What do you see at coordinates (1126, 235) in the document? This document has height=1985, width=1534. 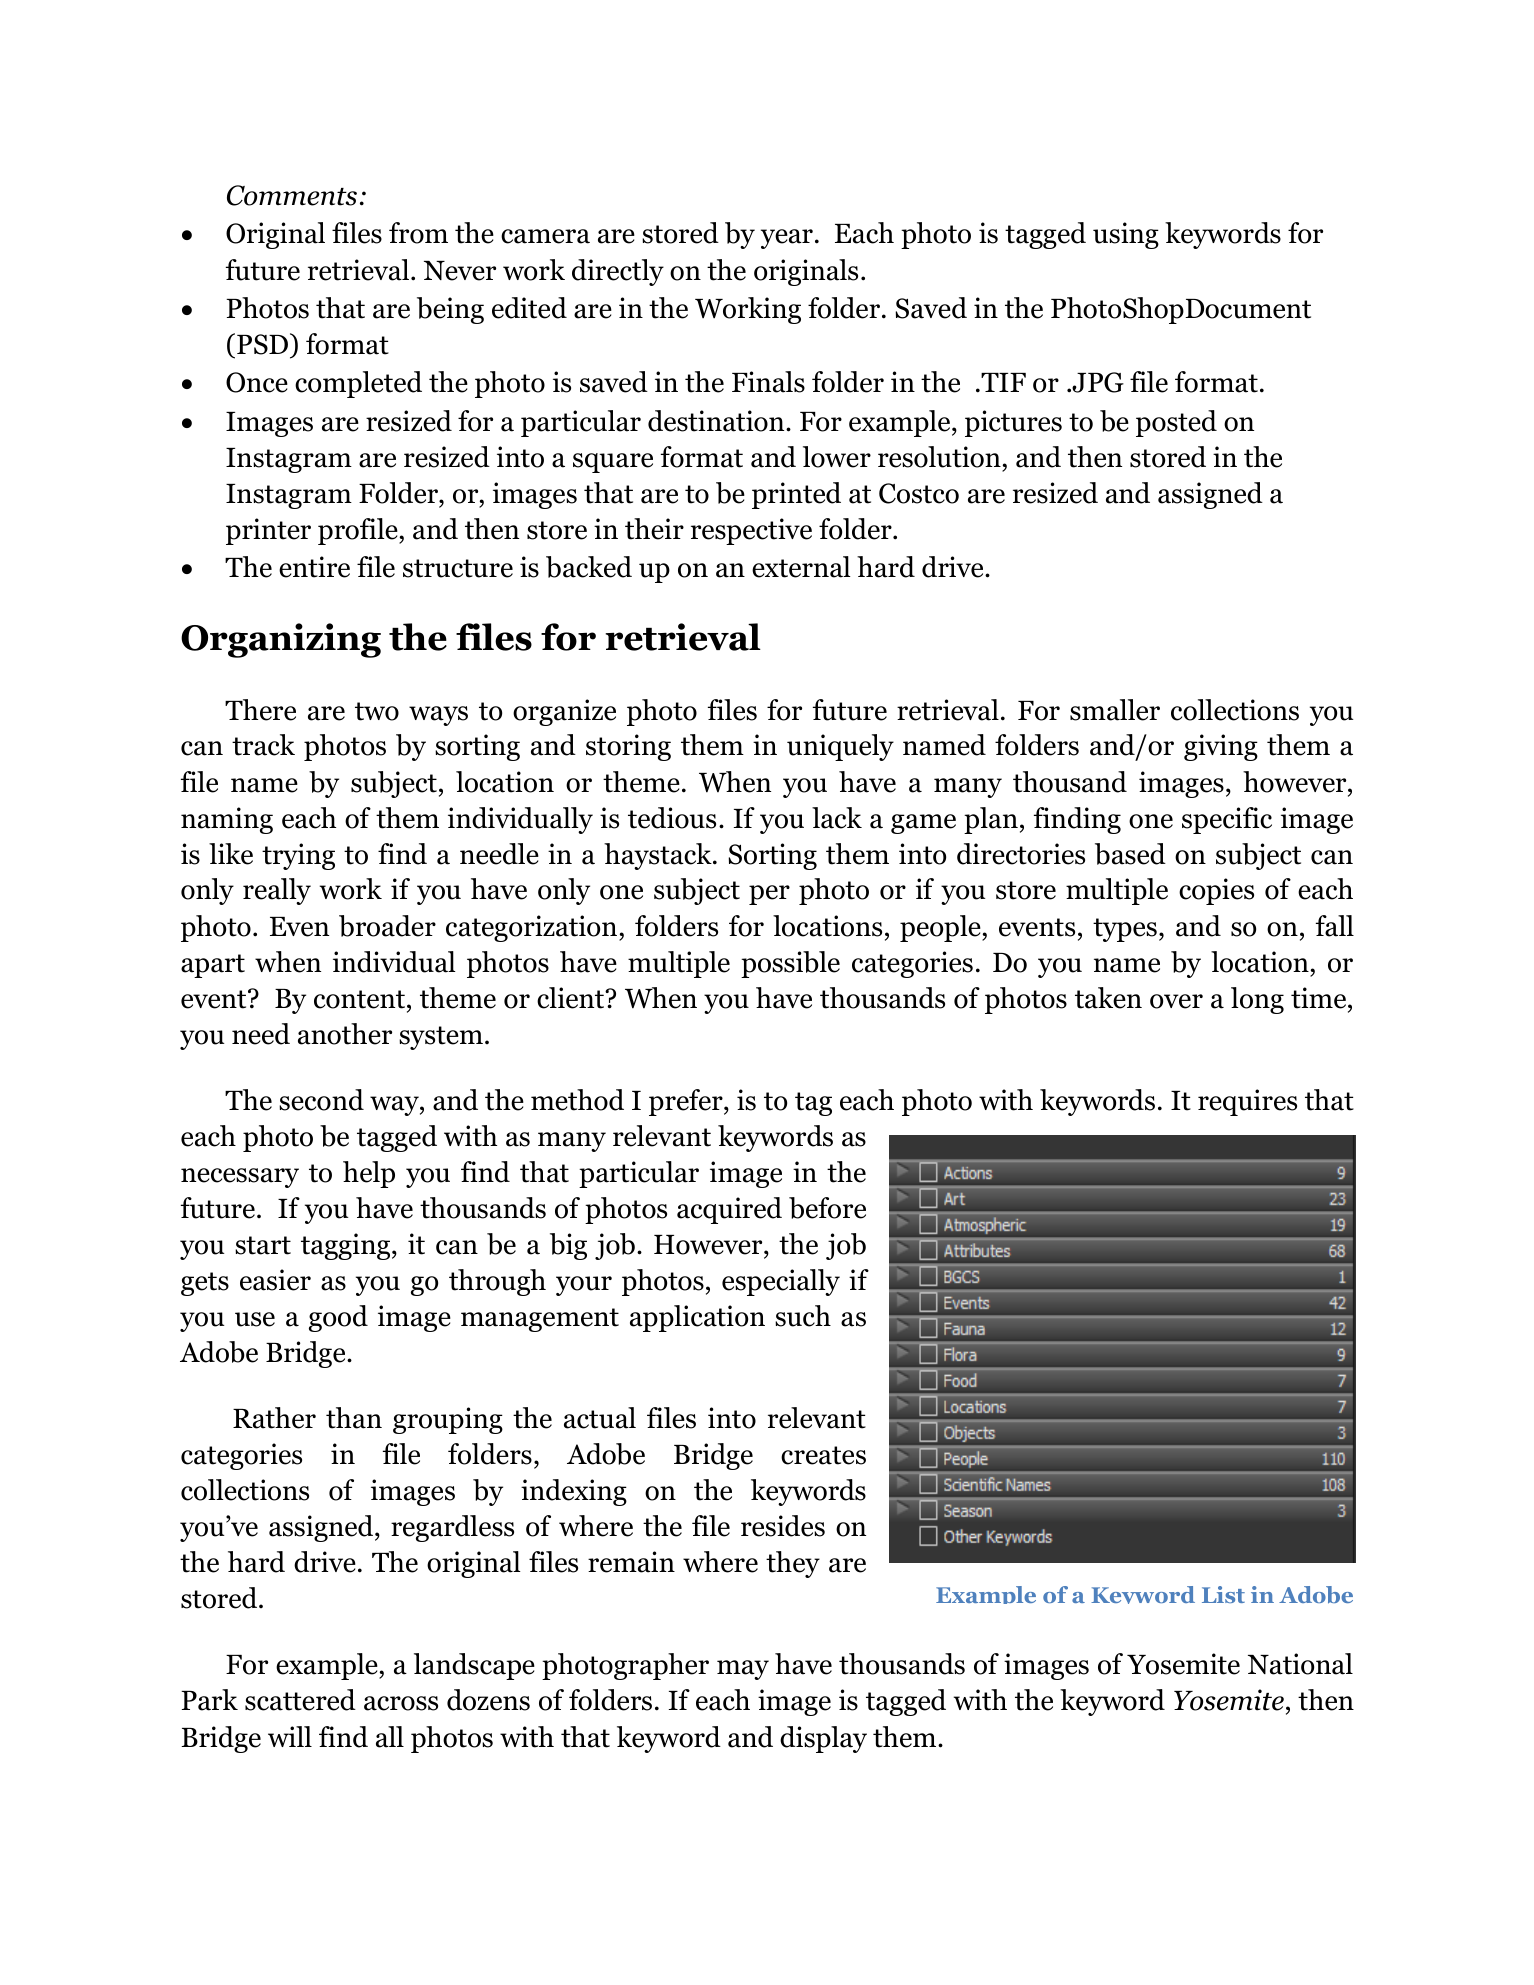 I see `using` at bounding box center [1126, 235].
